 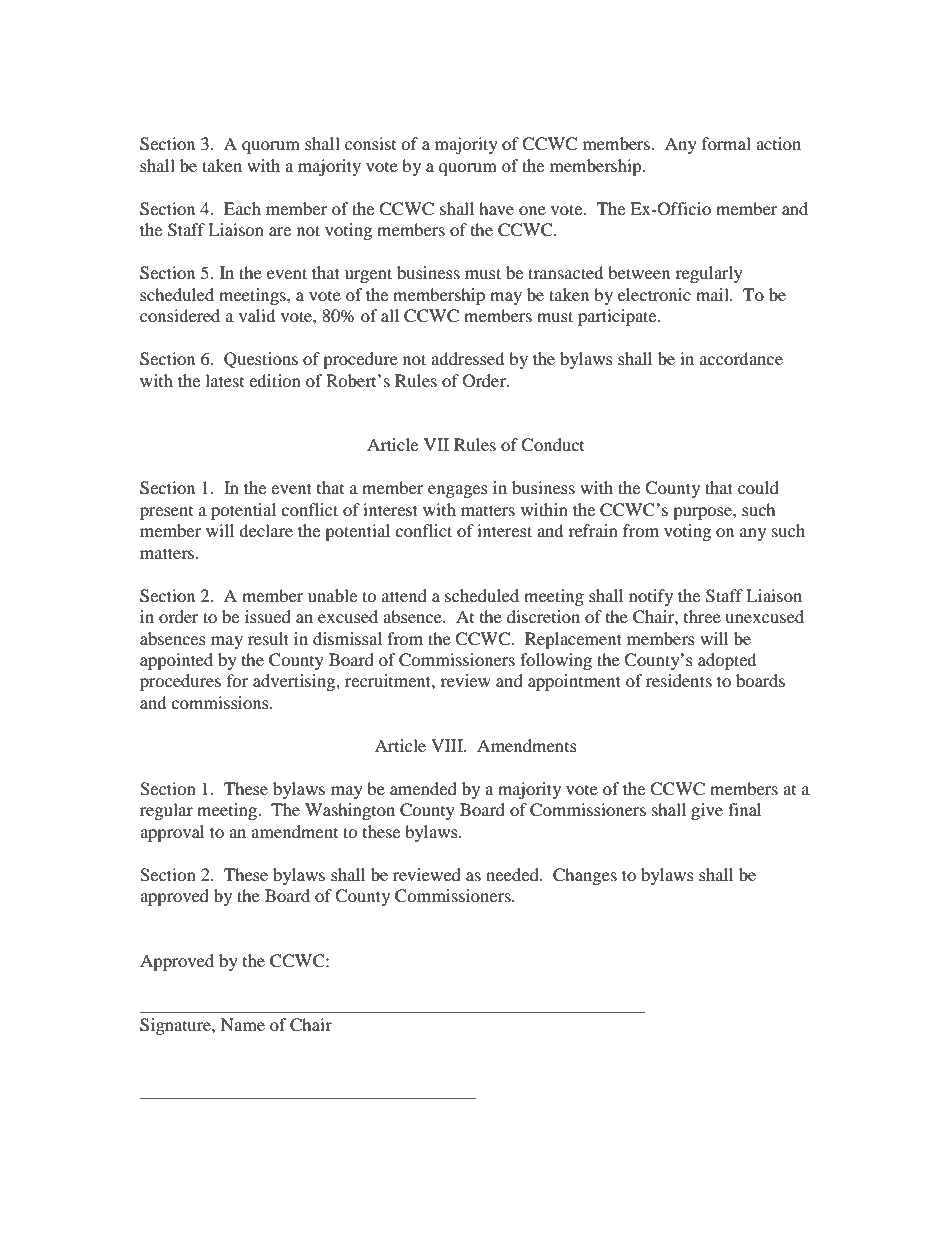 What do you see at coordinates (496, 208) in the page?
I see `have` at bounding box center [496, 208].
